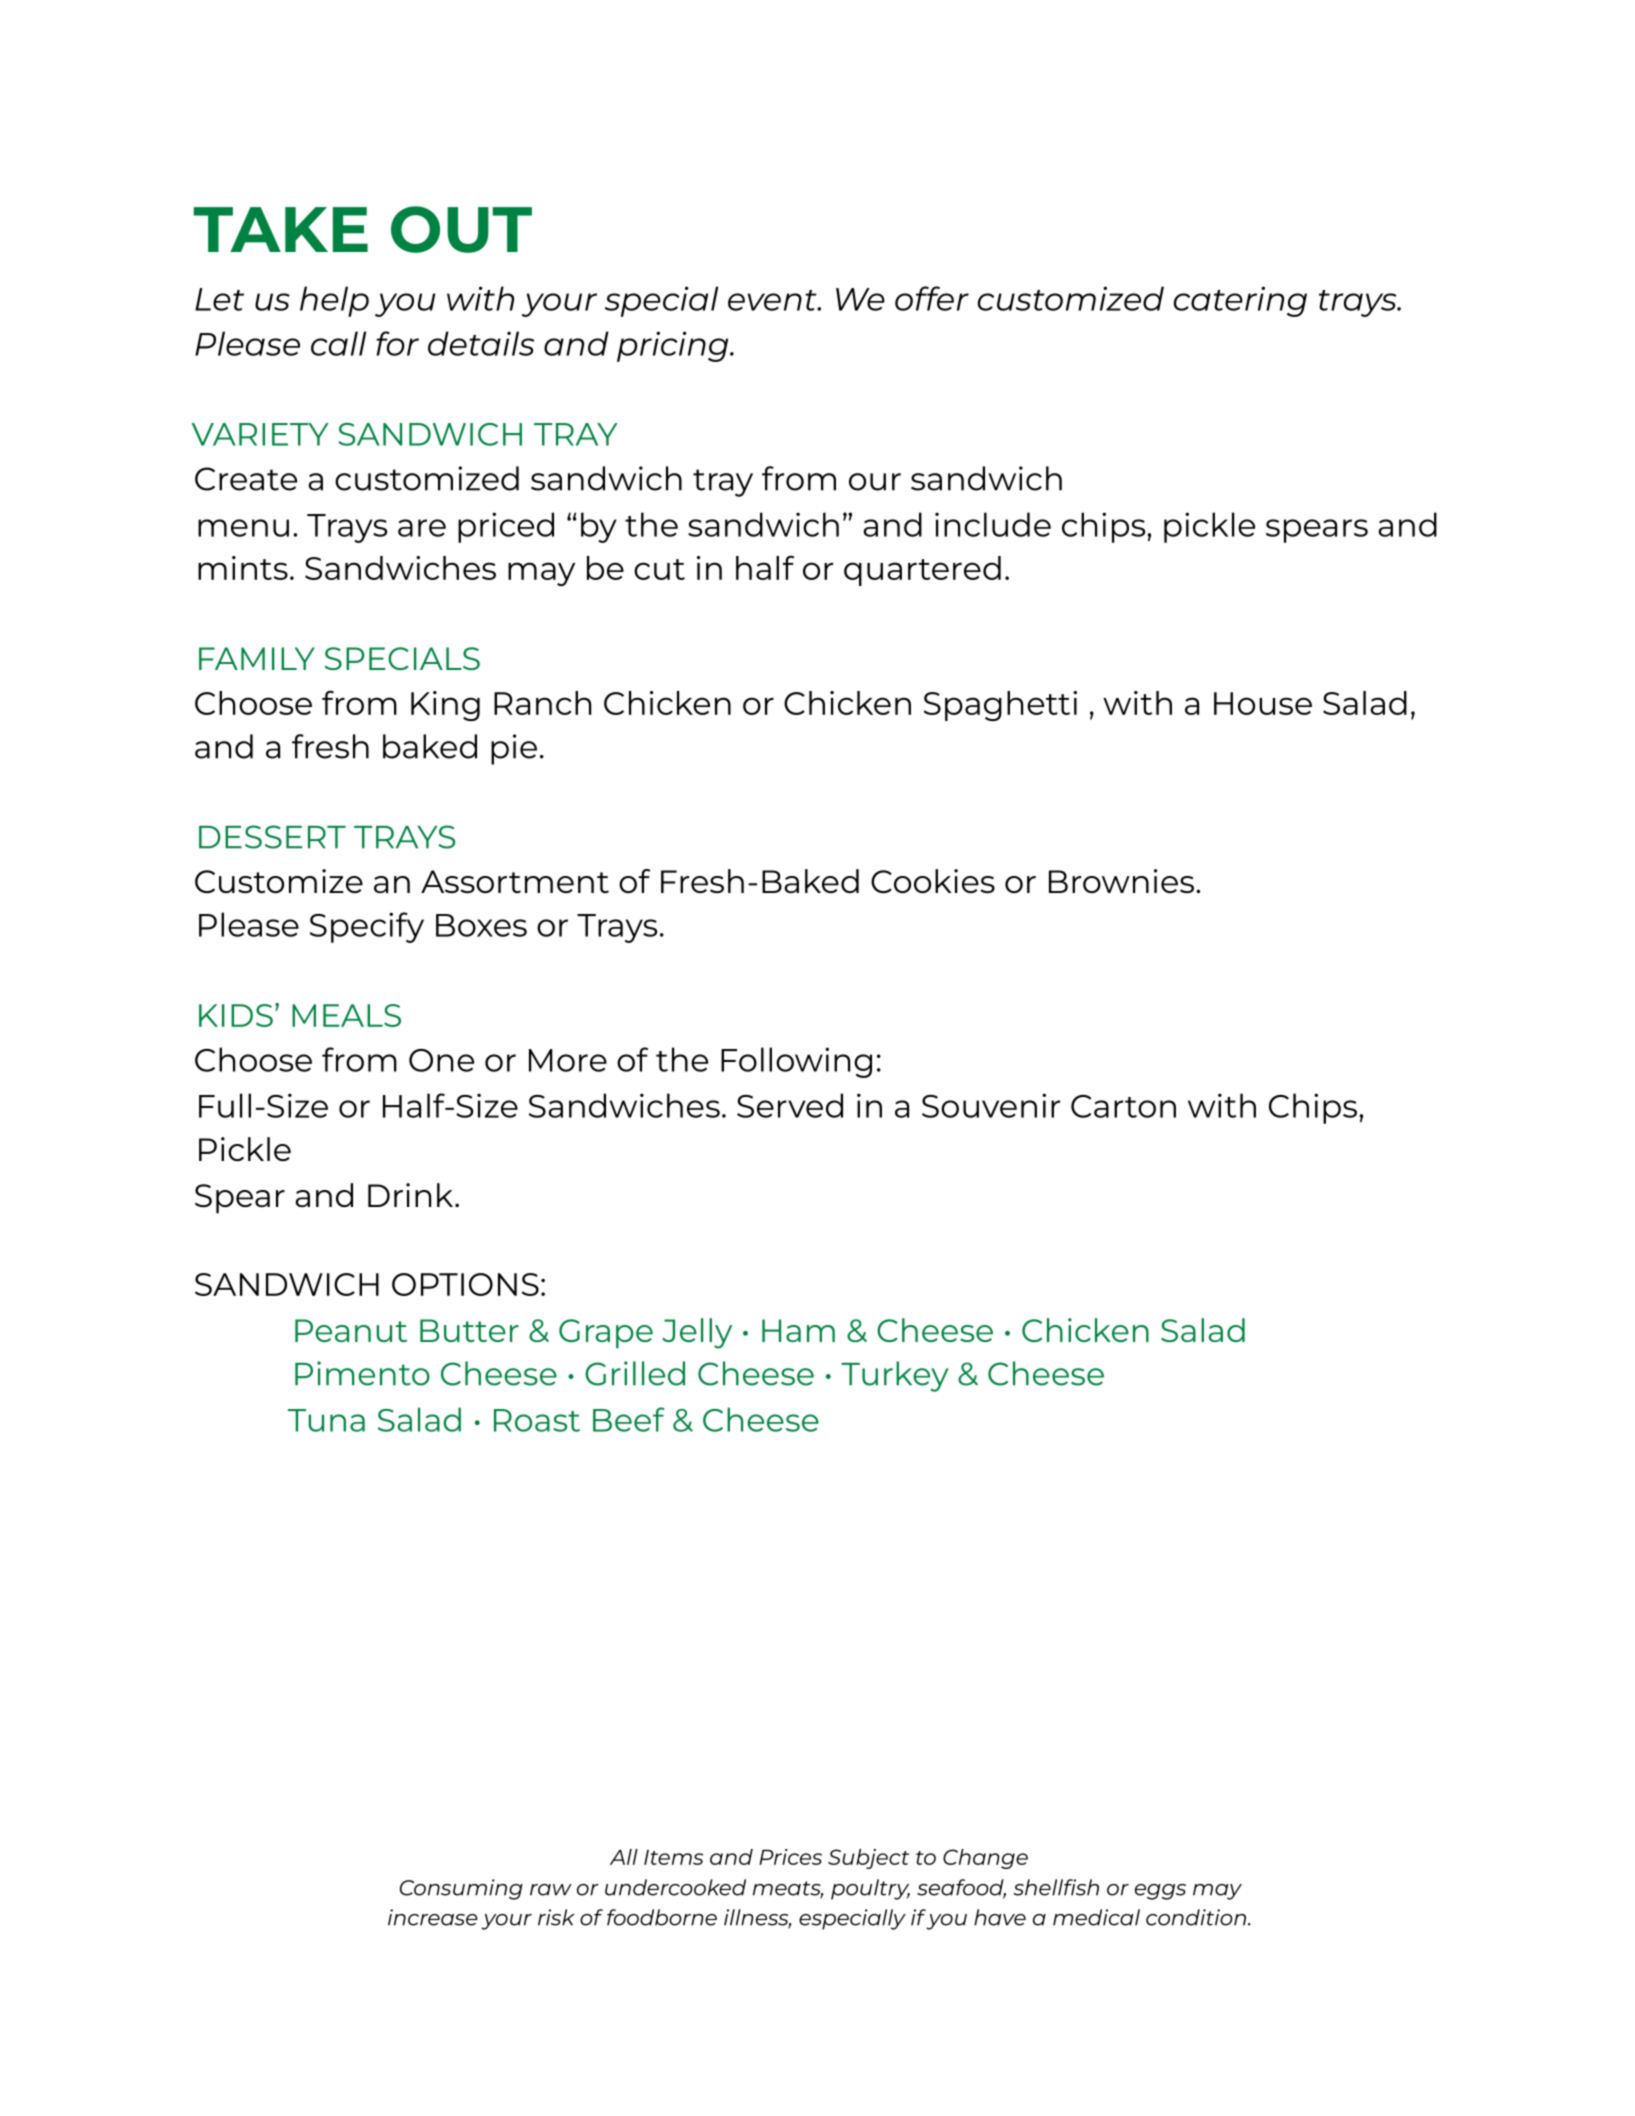 Image resolution: width=1635 pixels, height=2116 pixels. What do you see at coordinates (659, 569) in the document?
I see `cut` at bounding box center [659, 569].
